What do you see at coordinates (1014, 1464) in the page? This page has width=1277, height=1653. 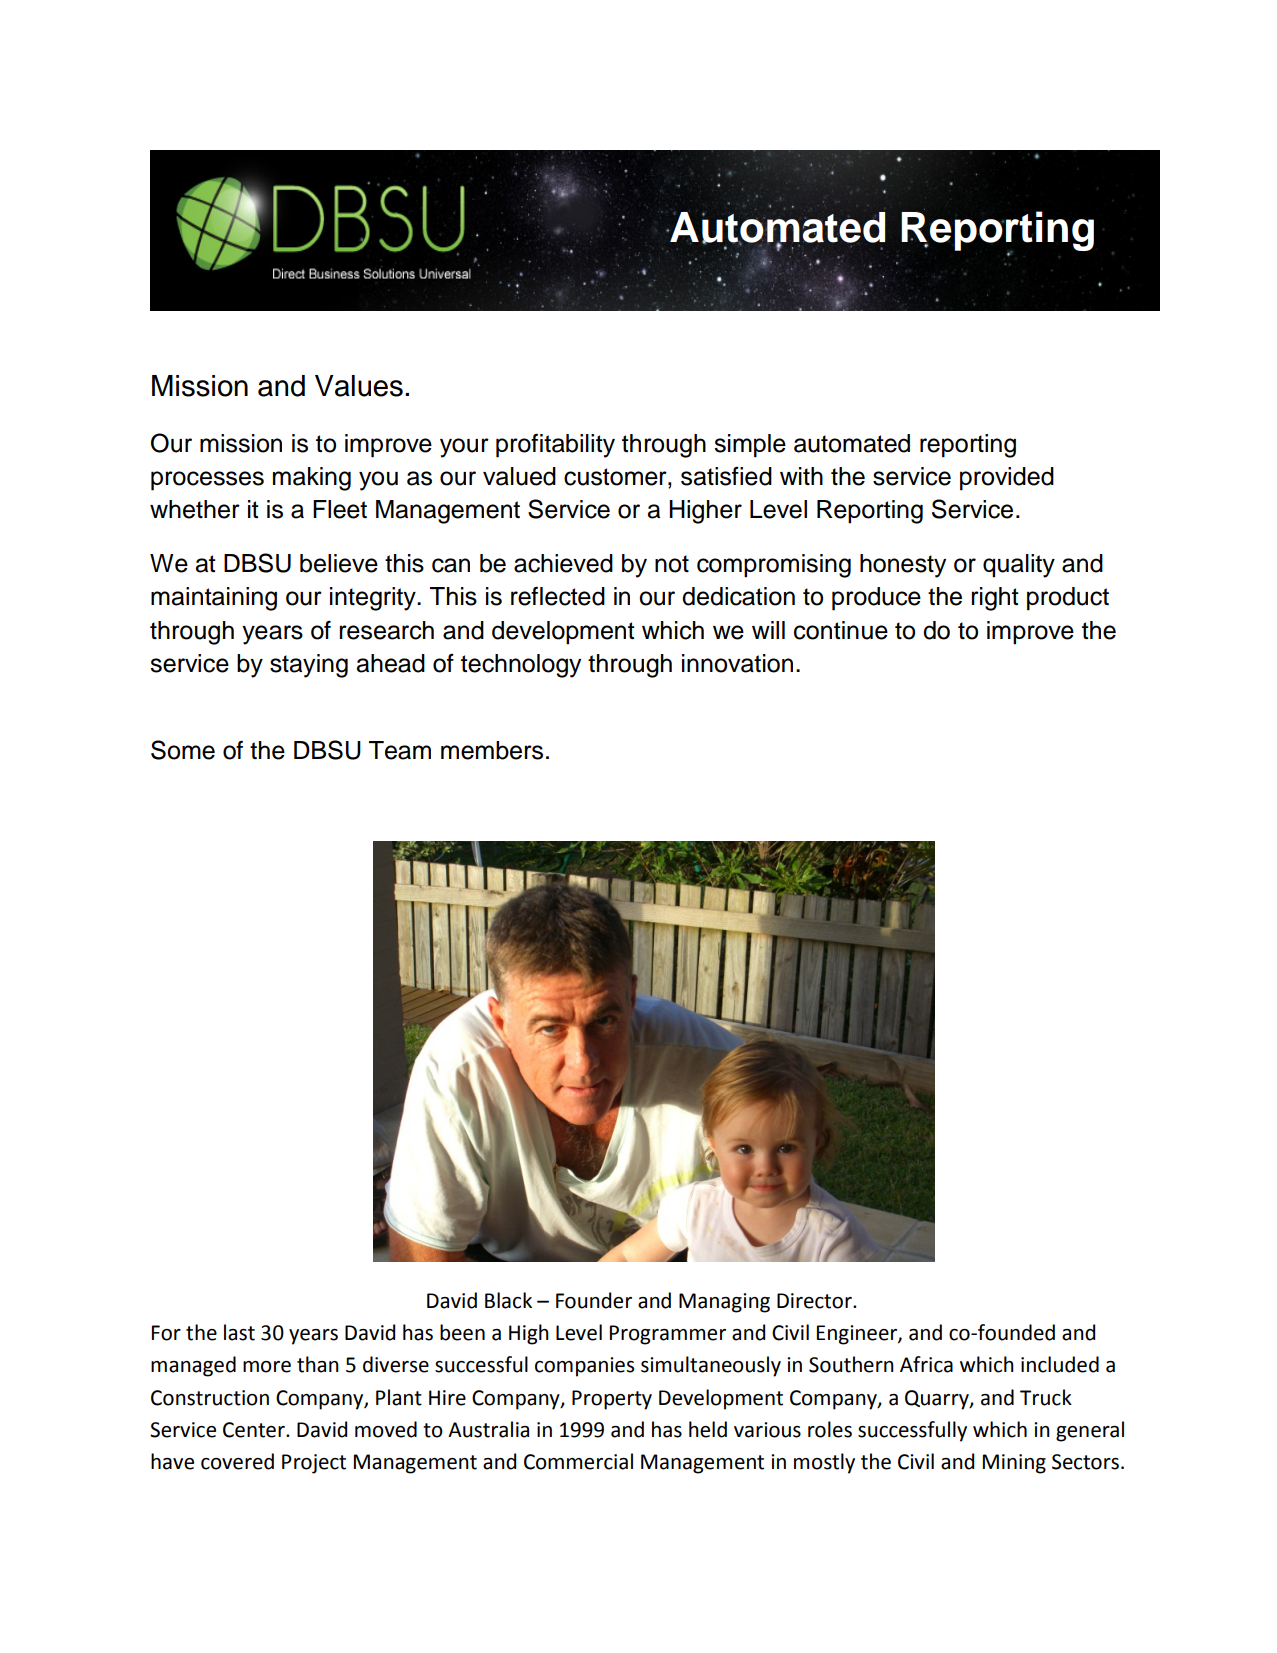 I see `Mining` at bounding box center [1014, 1464].
